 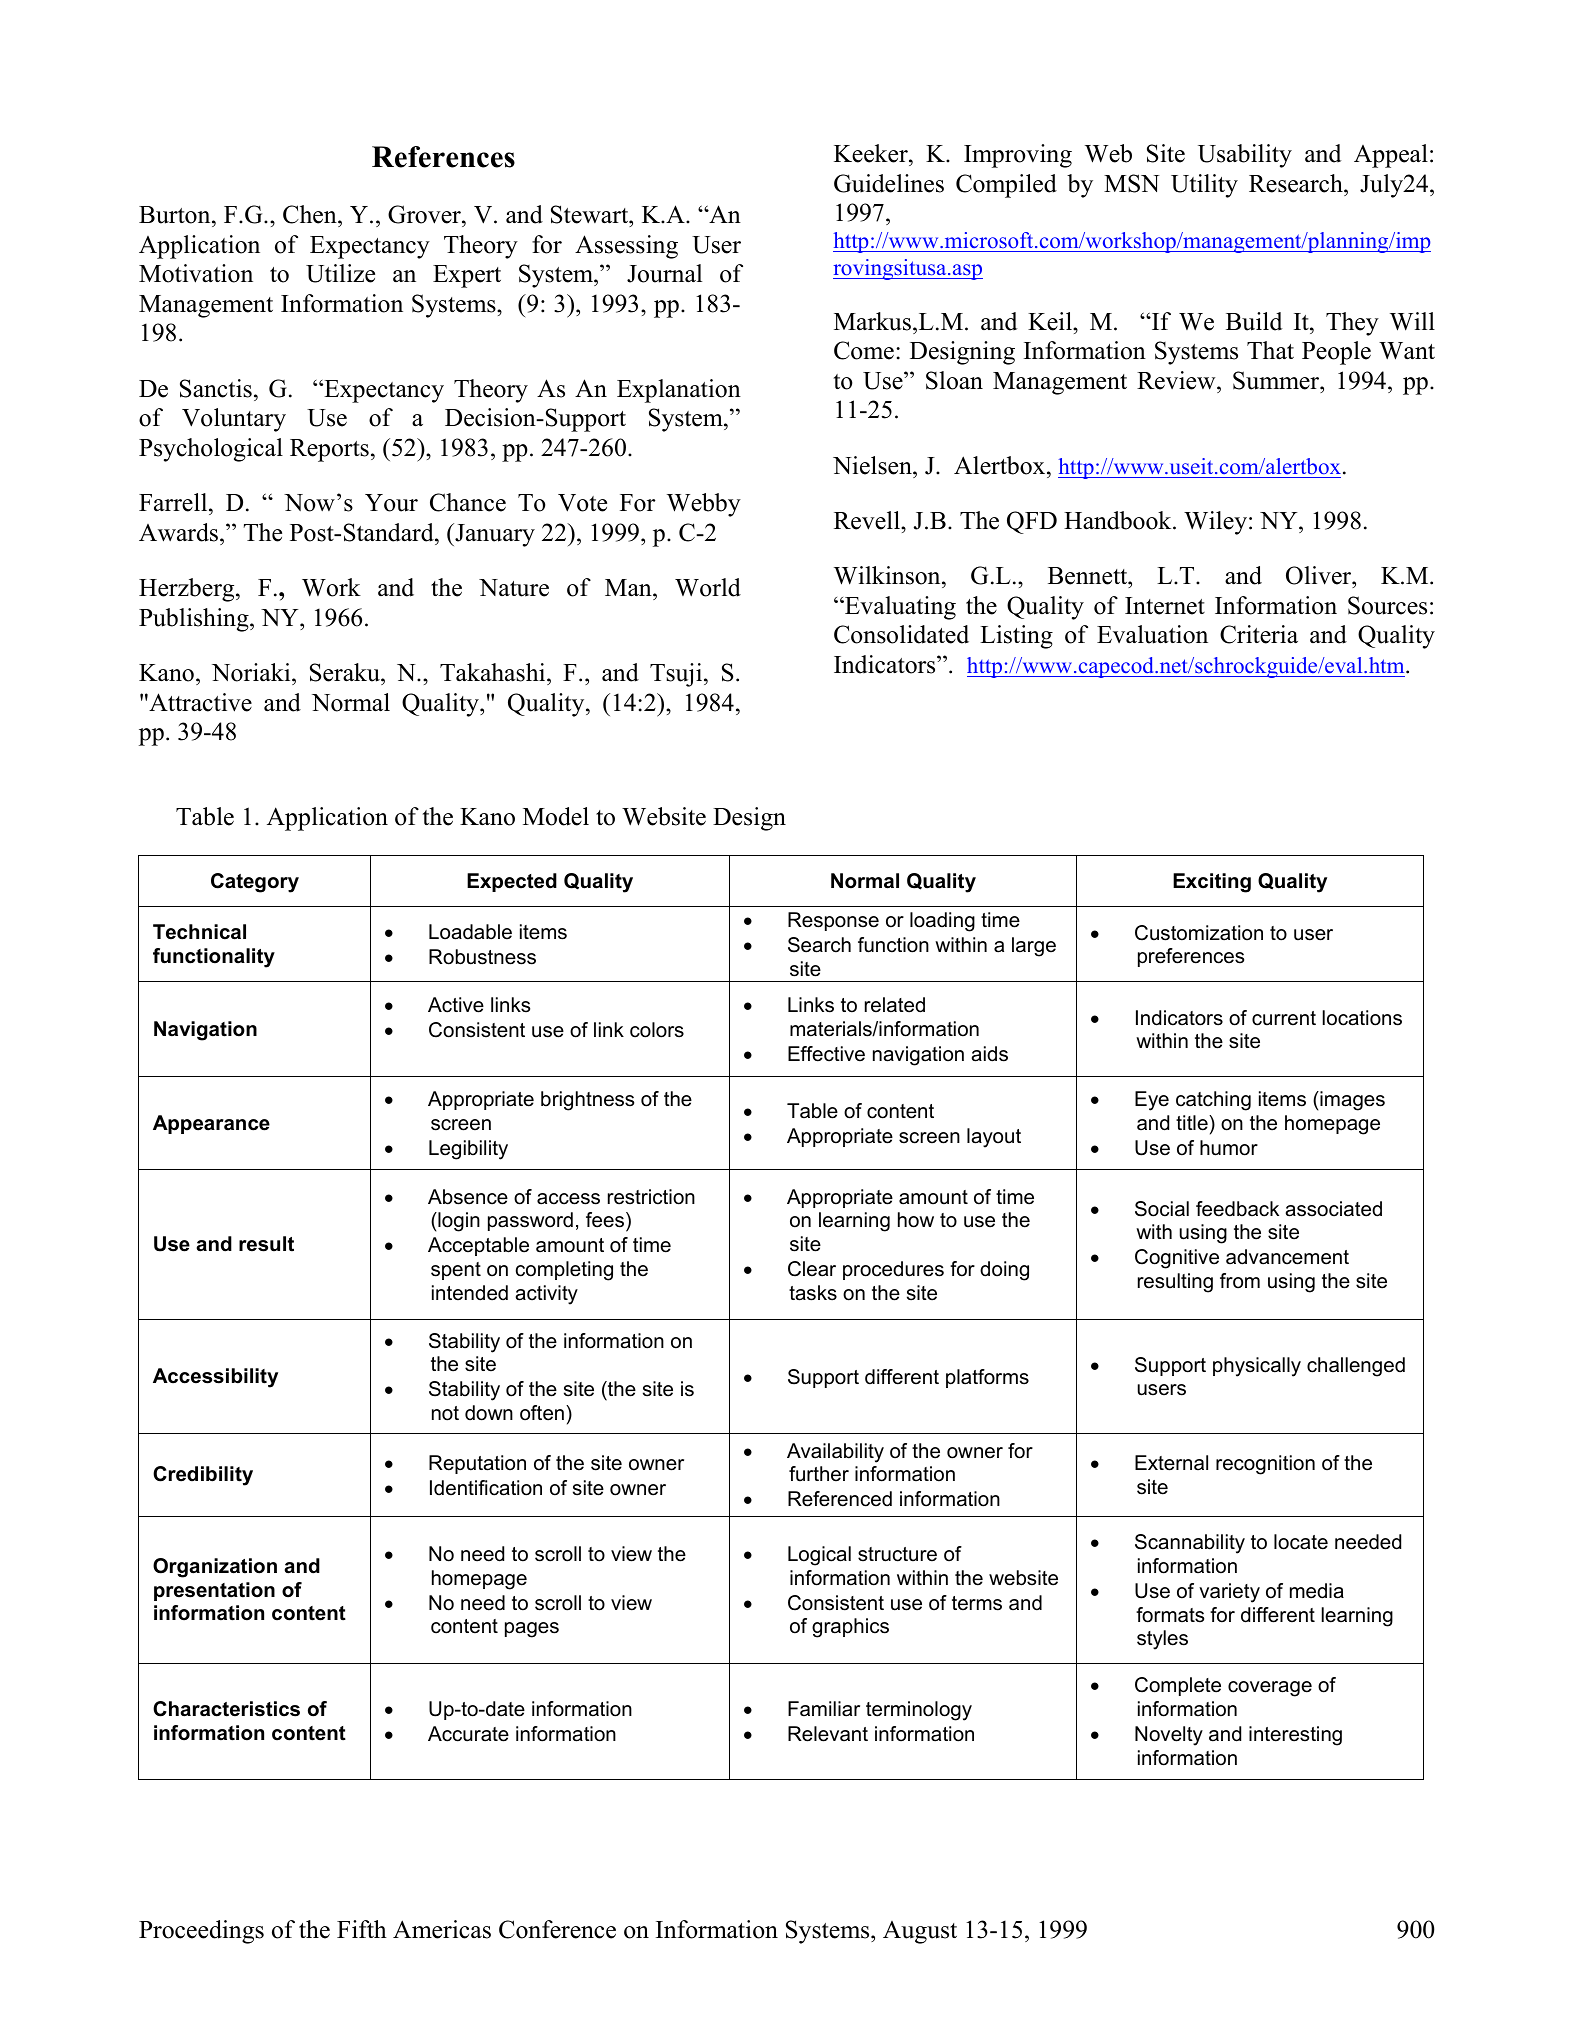 What do you see at coordinates (211, 1124) in the document?
I see `Appearance` at bounding box center [211, 1124].
